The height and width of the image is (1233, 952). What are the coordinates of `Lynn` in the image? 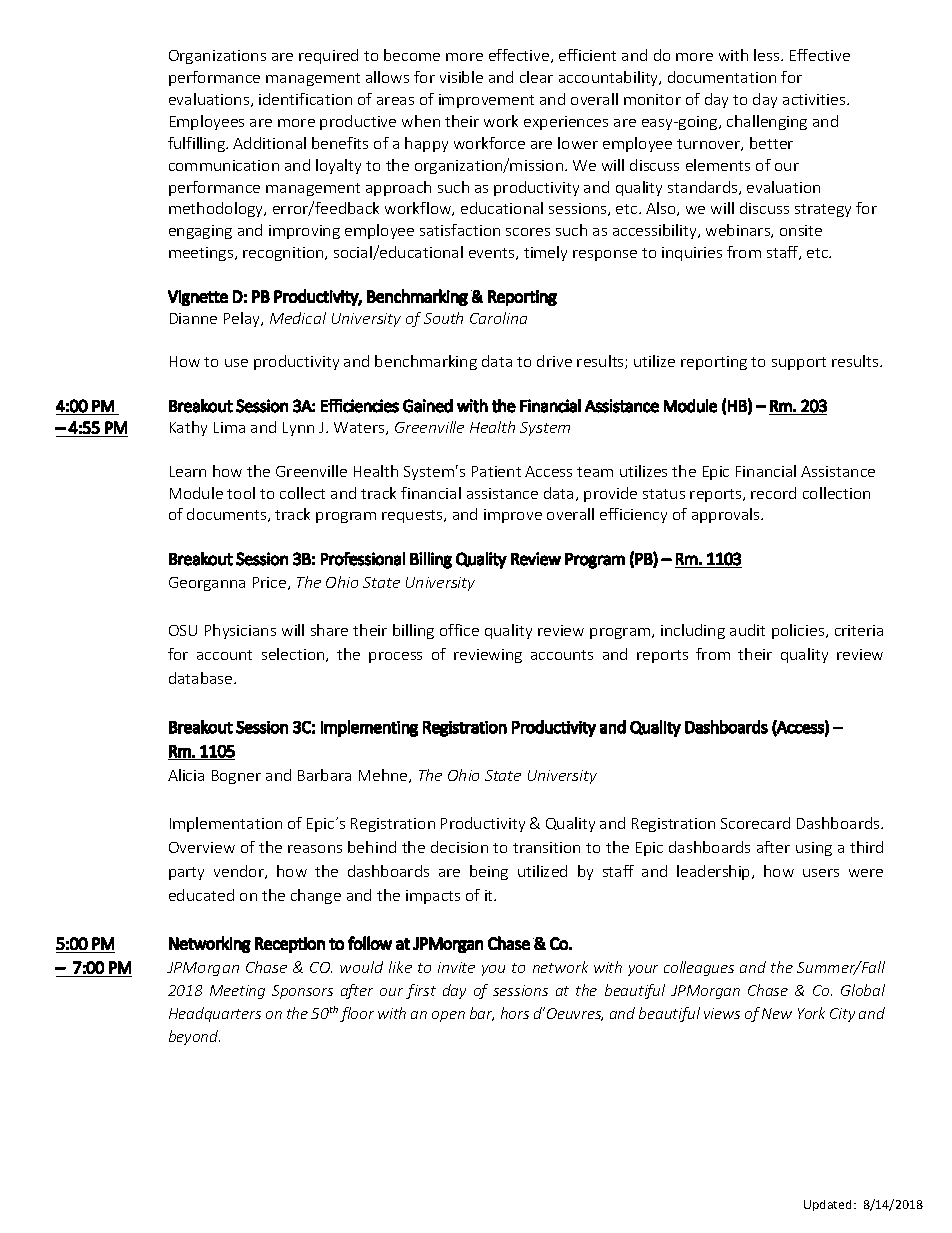 It's located at (298, 429).
